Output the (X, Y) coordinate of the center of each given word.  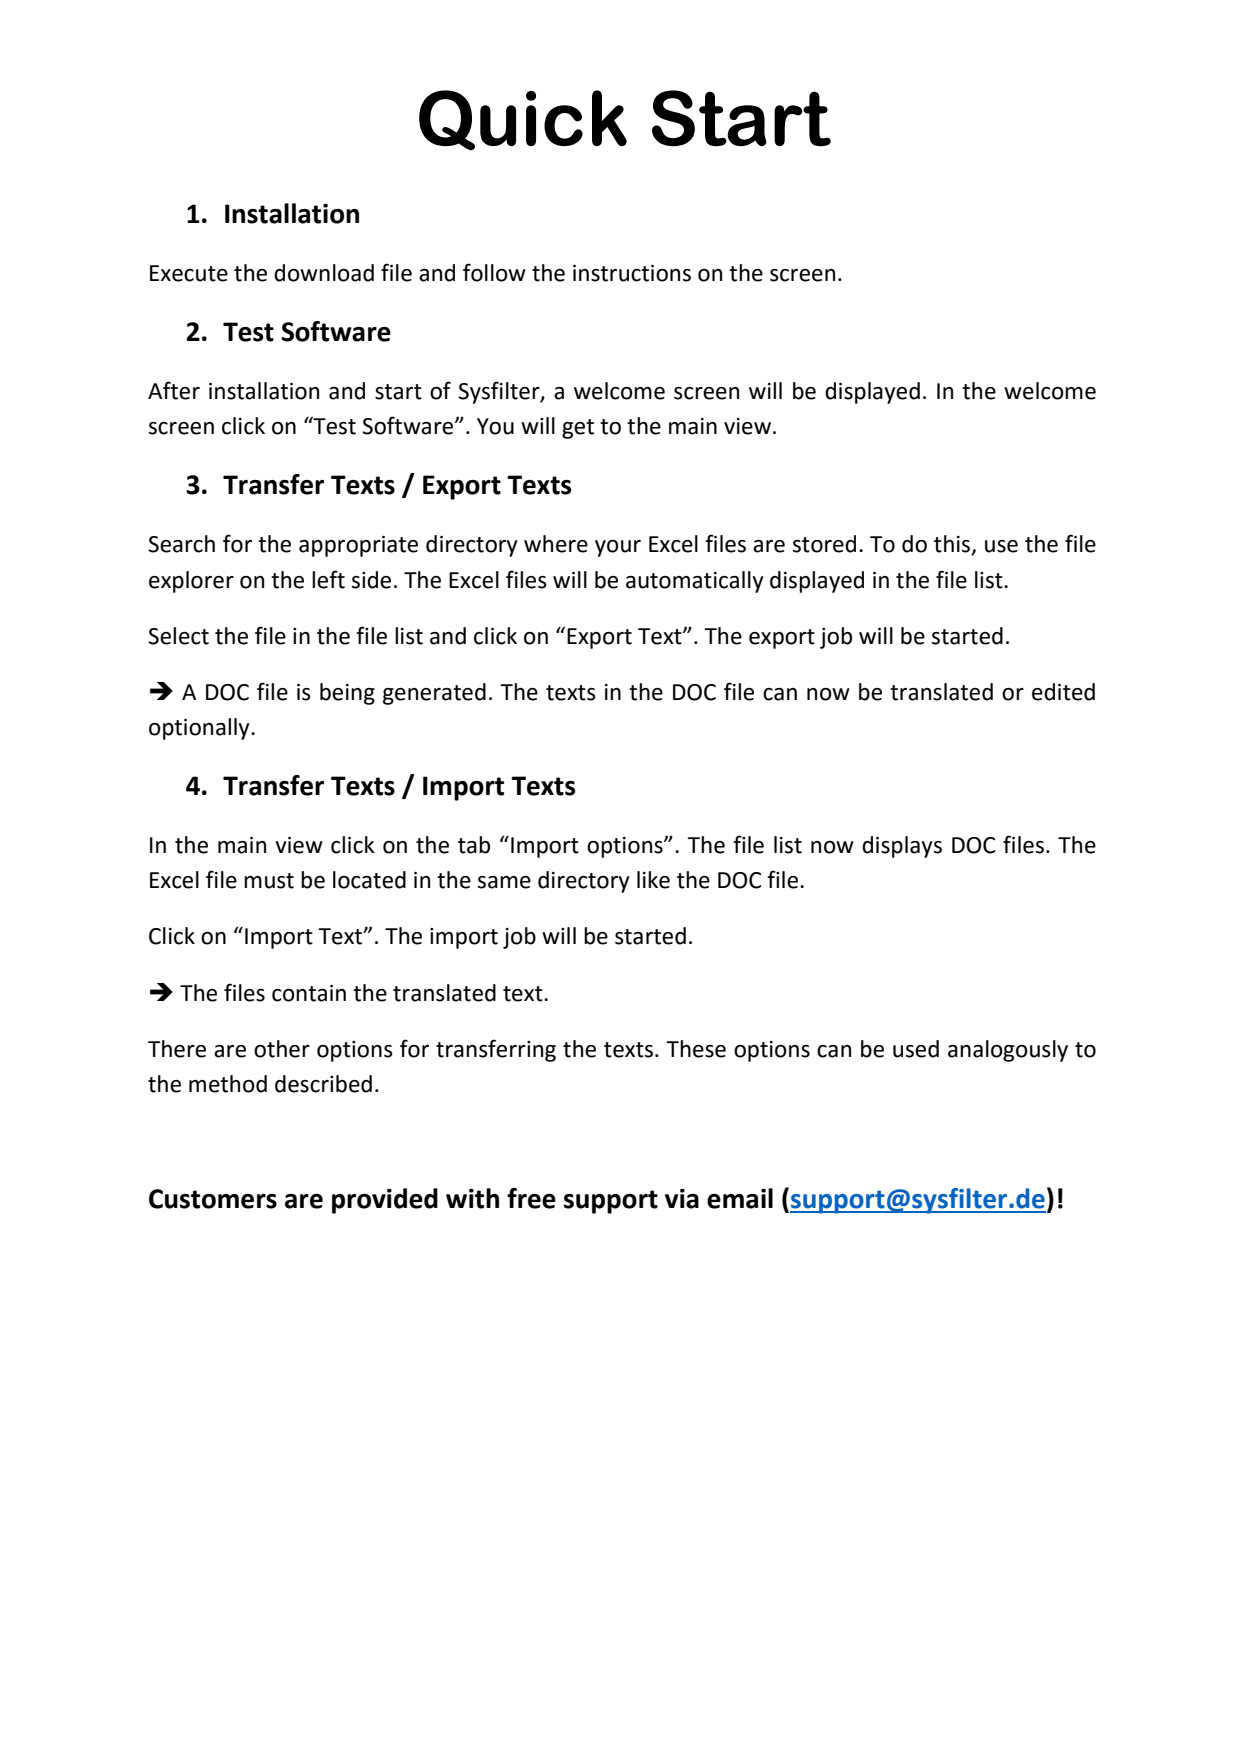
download (324, 273)
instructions (632, 273)
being (347, 694)
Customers (213, 1199)
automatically (695, 582)
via (682, 1199)
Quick (523, 120)
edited (1063, 692)
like (653, 880)
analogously (1008, 1051)
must (269, 881)
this (953, 545)
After (174, 390)
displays (902, 847)
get (578, 429)
